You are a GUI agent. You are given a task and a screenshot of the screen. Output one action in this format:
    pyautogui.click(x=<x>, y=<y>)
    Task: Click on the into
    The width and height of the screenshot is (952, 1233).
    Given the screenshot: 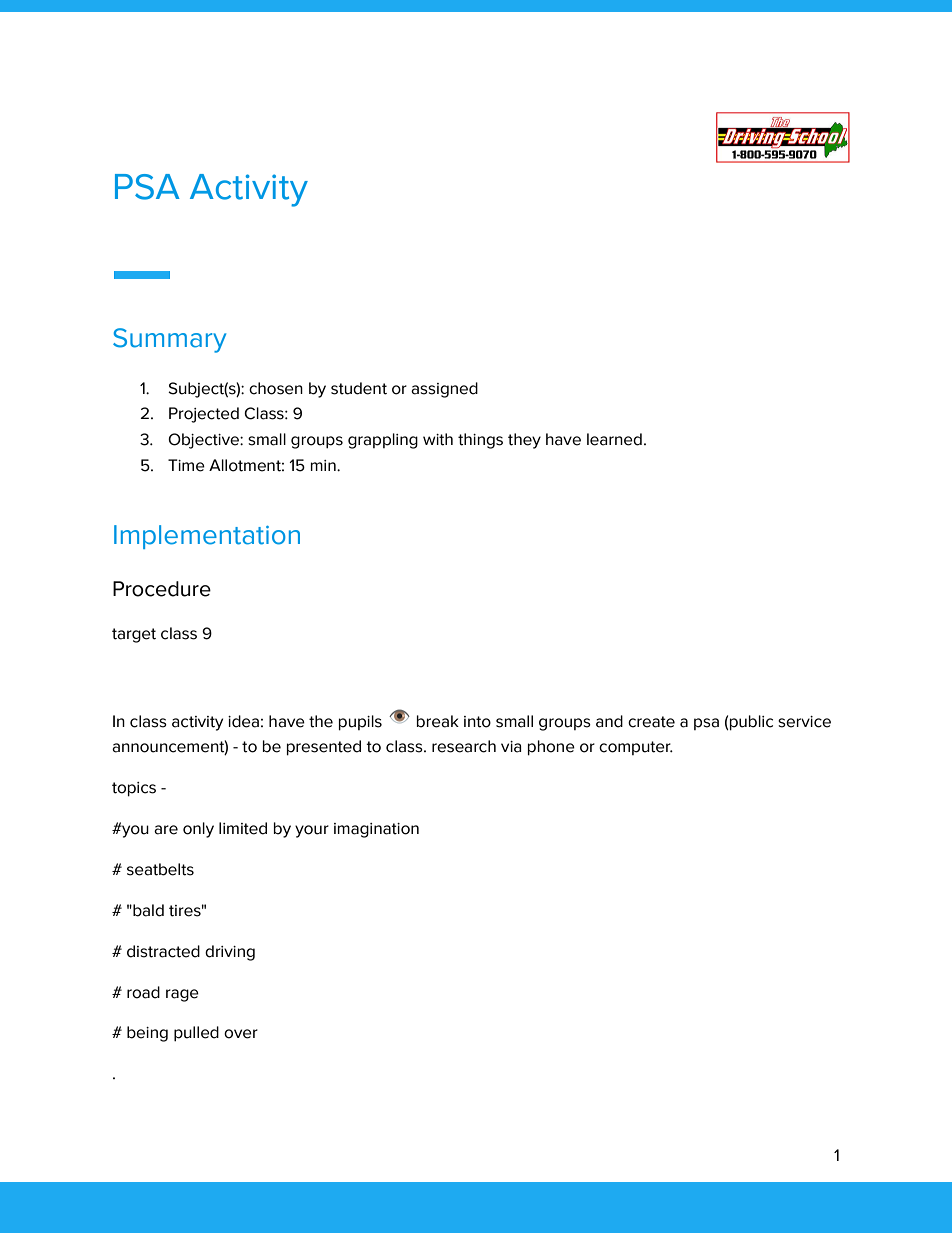 What is the action you would take?
    pyautogui.click(x=477, y=722)
